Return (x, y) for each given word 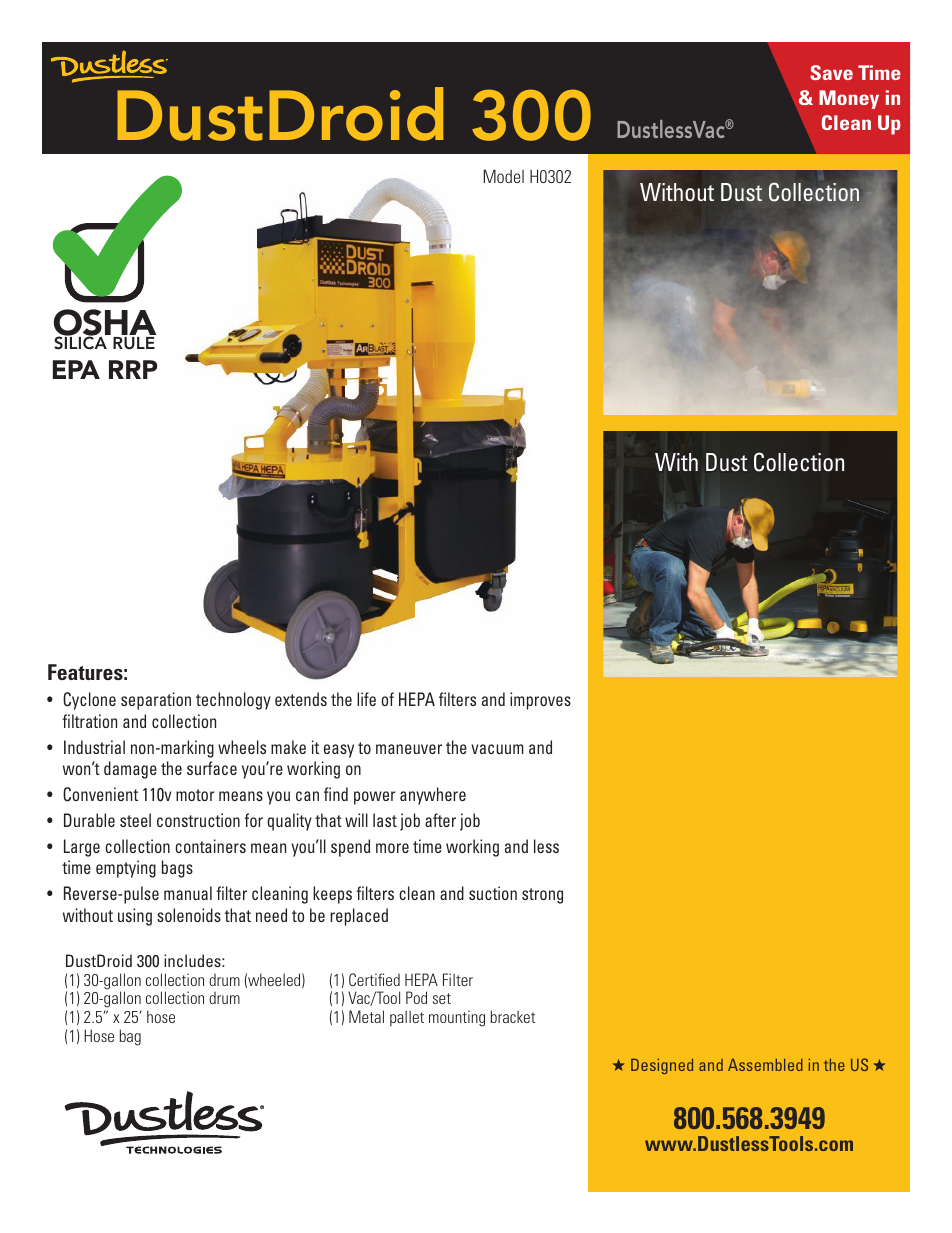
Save (831, 72)
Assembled (765, 1065)
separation (156, 701)
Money (849, 99)
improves (540, 701)
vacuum (497, 749)
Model (504, 176)
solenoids (189, 915)
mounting (457, 1018)
